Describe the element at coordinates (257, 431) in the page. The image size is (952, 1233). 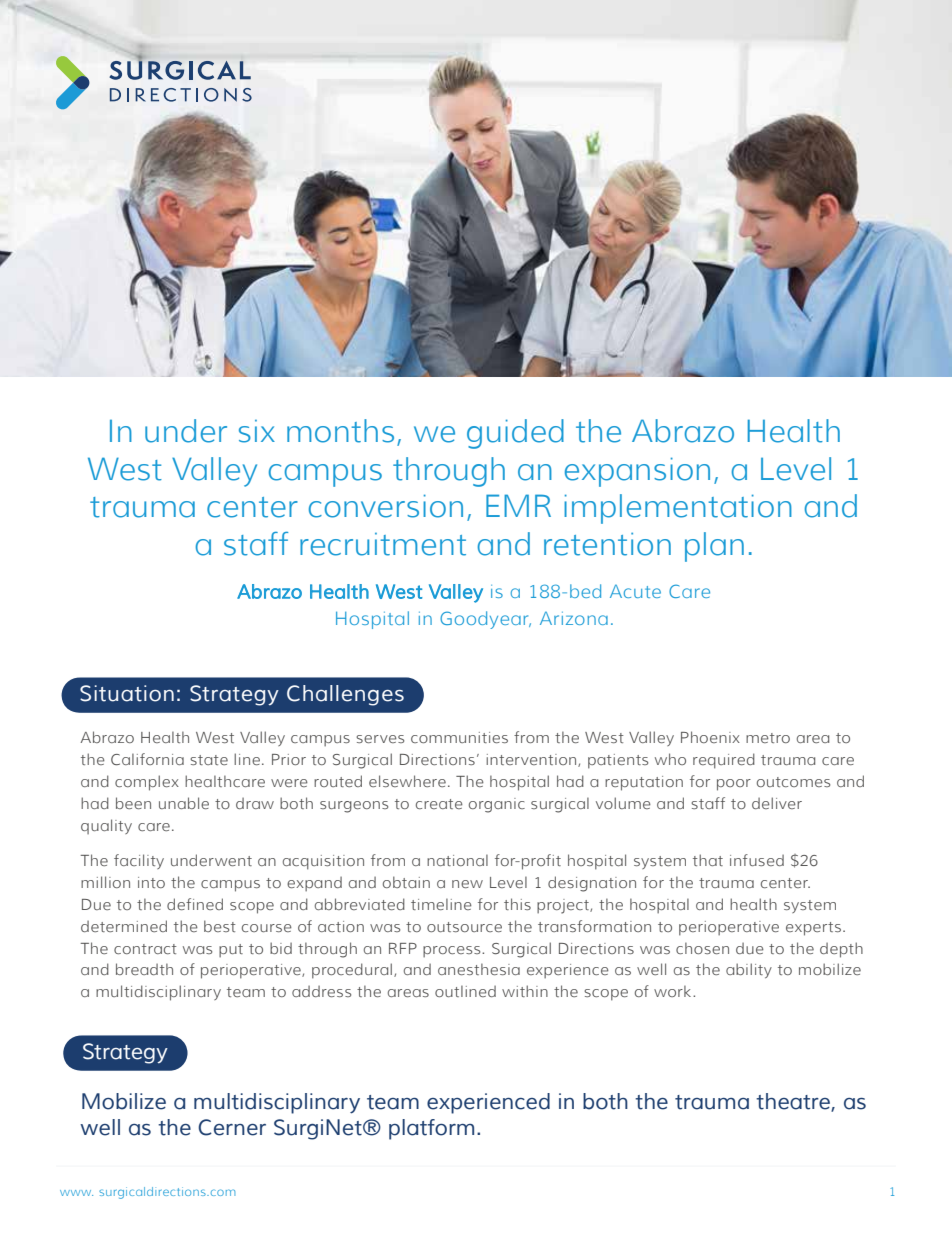
I see `six` at that location.
